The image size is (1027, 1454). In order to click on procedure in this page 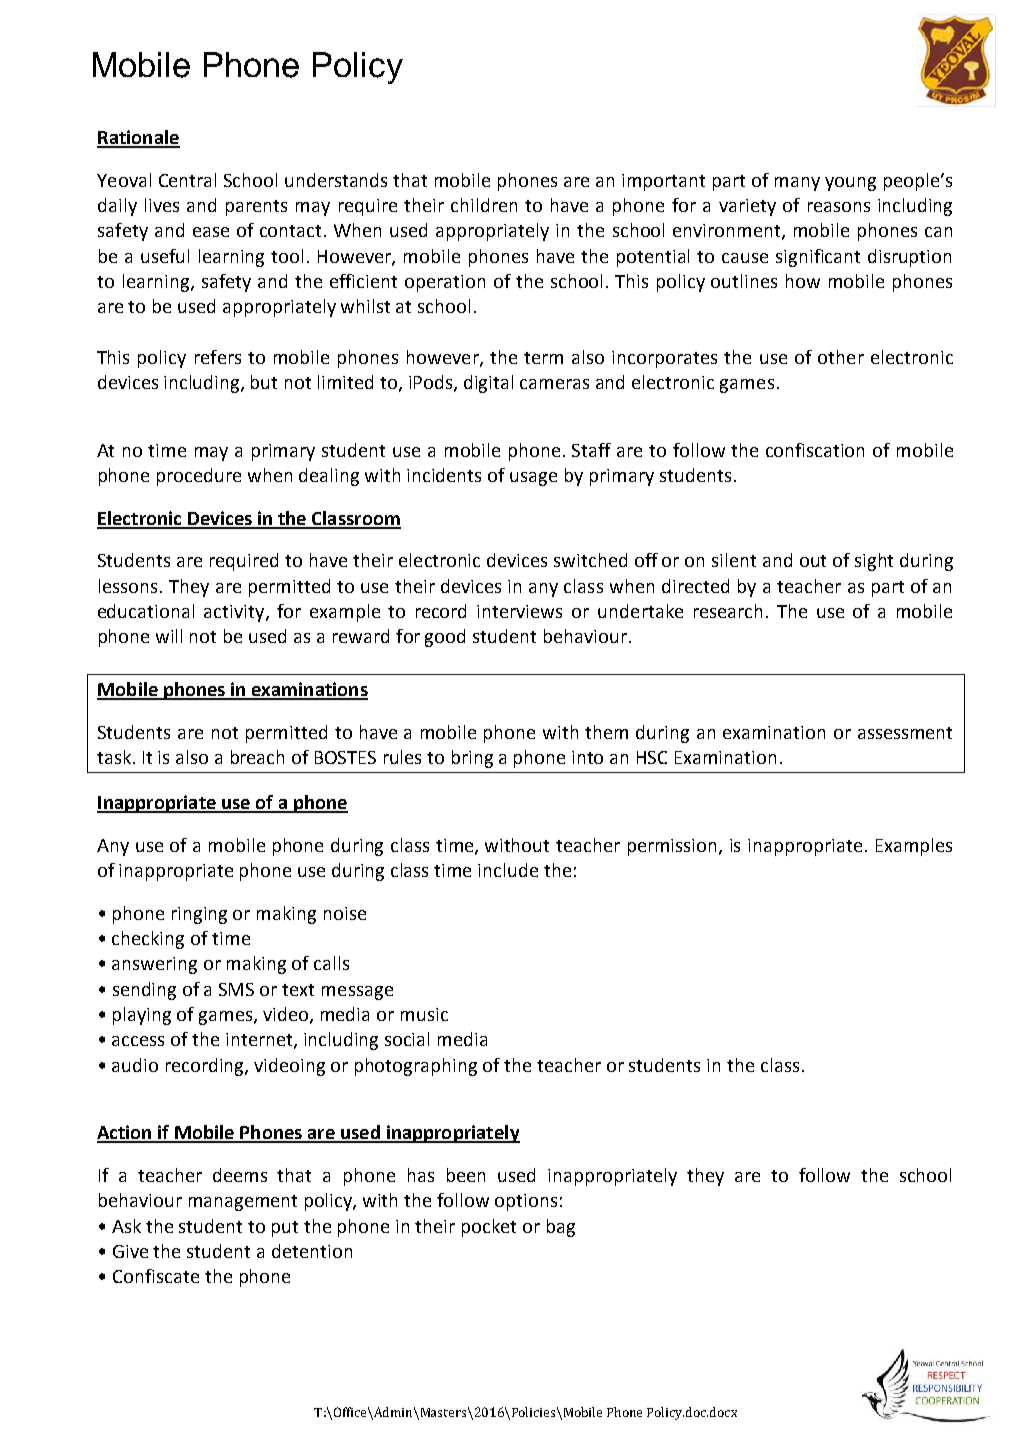, I will do `click(199, 477)`.
